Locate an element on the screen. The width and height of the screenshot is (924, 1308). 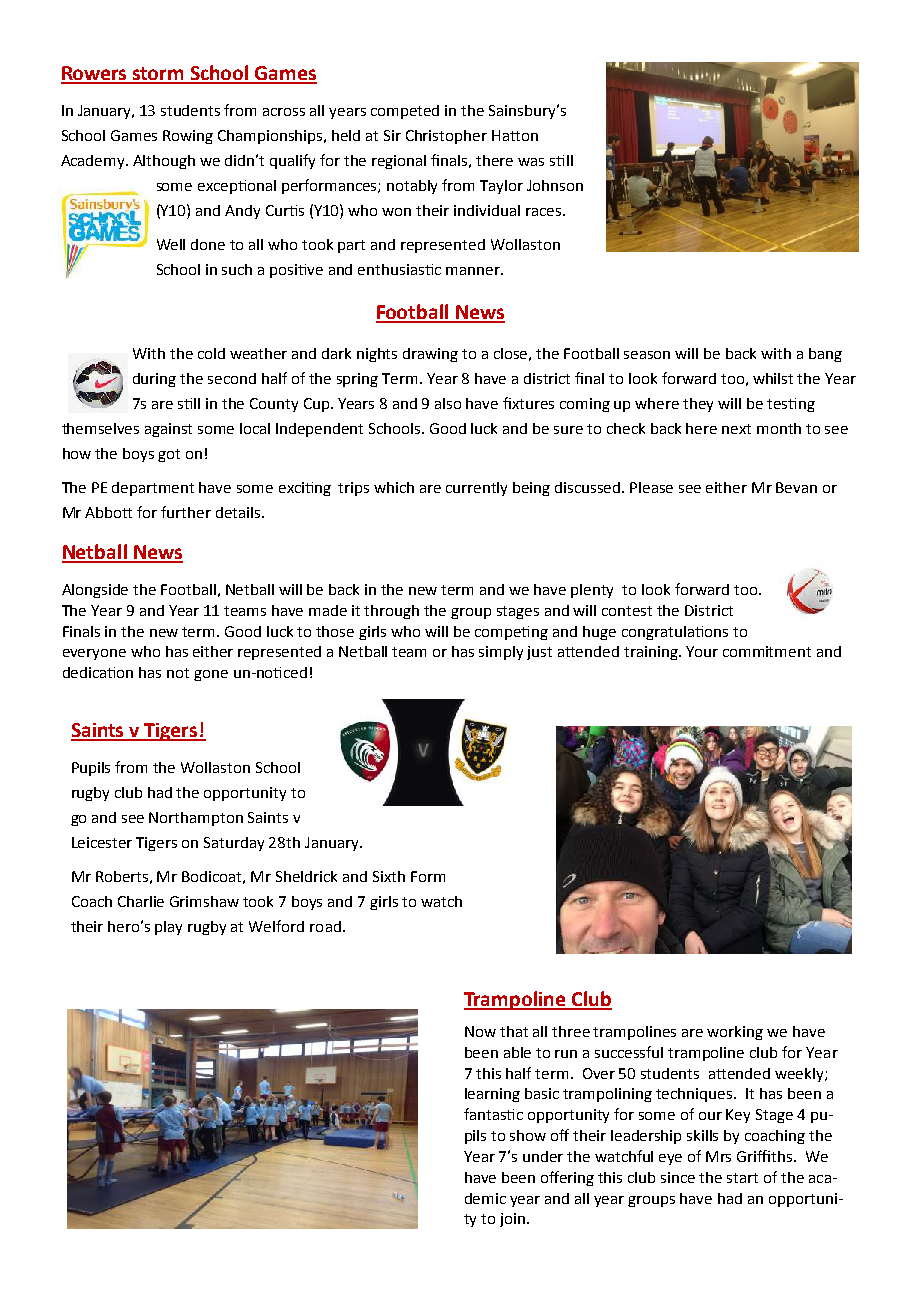
commitment is located at coordinates (767, 651).
